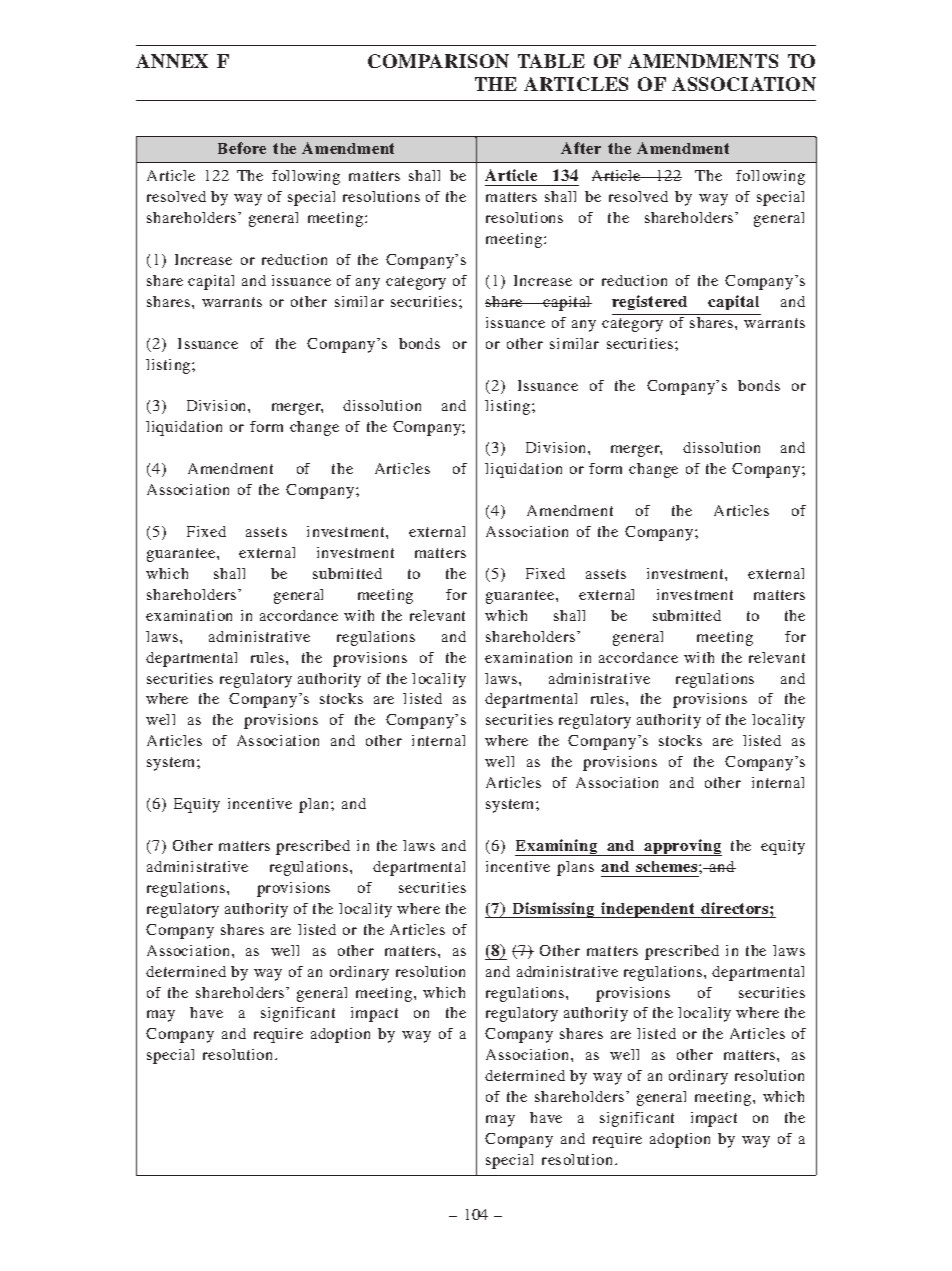 This screenshot has width=952, height=1271. I want to click on independent, so click(648, 910).
